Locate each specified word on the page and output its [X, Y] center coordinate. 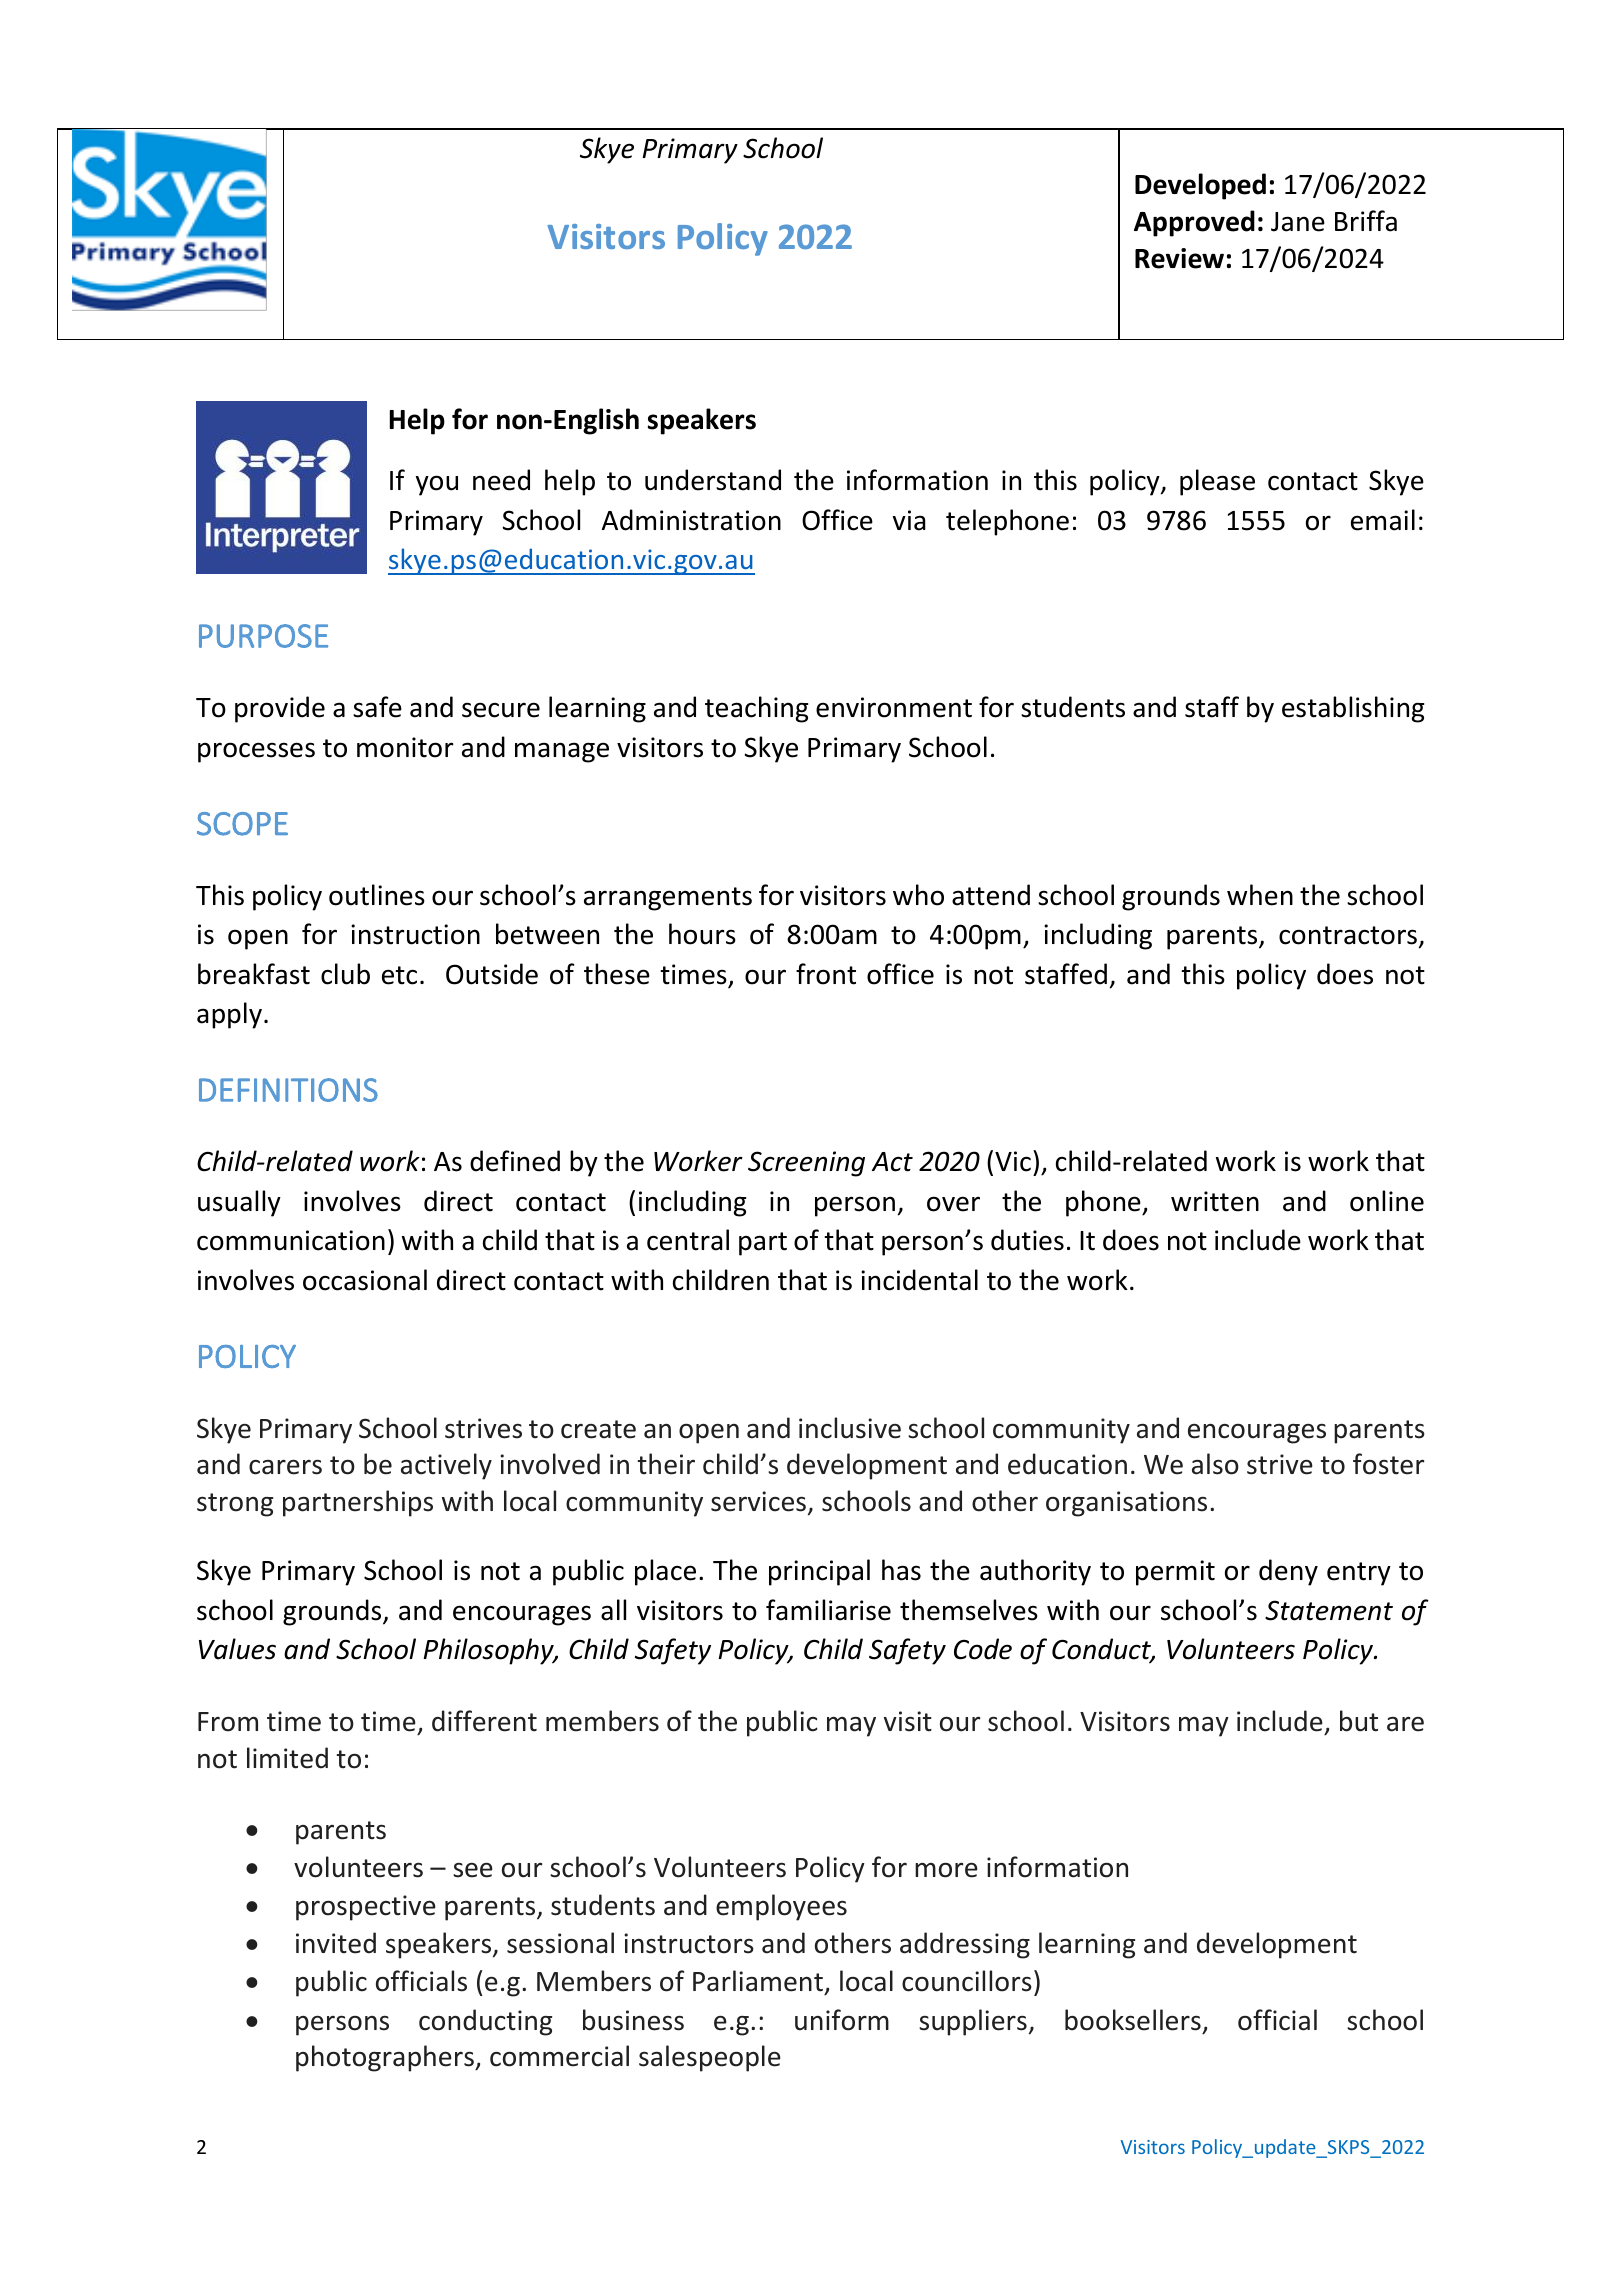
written [1215, 1201]
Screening [806, 1164]
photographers [386, 2058]
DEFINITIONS [288, 1090]
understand [713, 480]
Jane [1298, 222]
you [437, 485]
